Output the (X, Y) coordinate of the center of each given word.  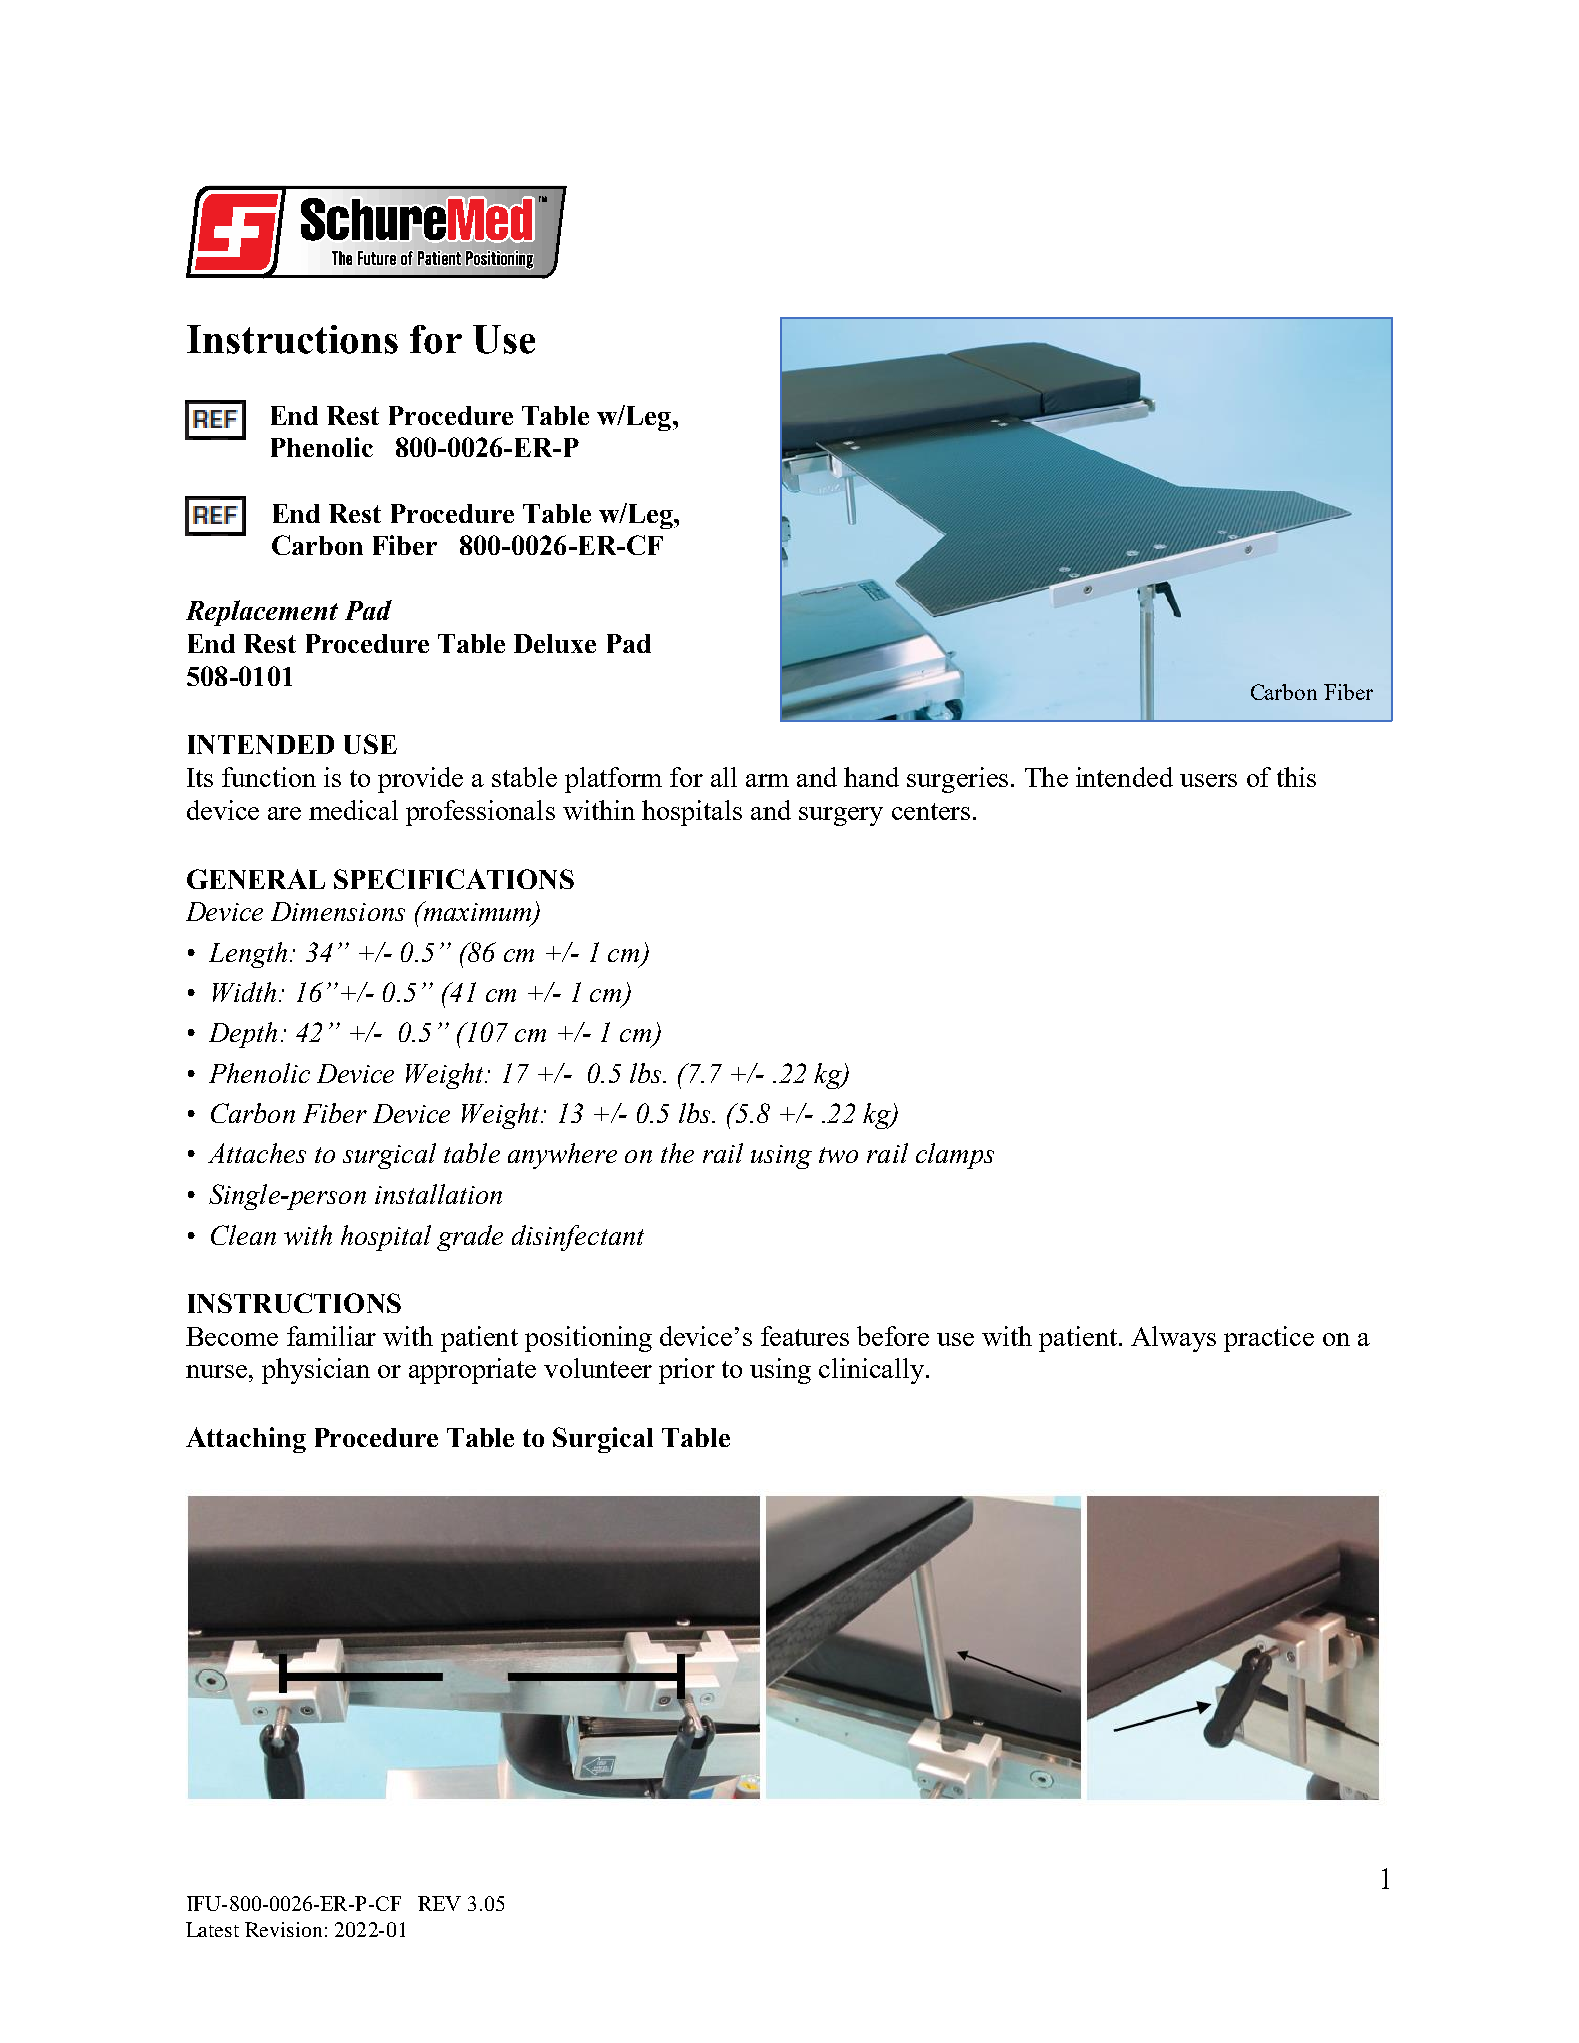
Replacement (262, 613)
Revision (283, 1929)
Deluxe (555, 643)
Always (1173, 1339)
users (1208, 780)
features (805, 1336)
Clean (243, 1235)
